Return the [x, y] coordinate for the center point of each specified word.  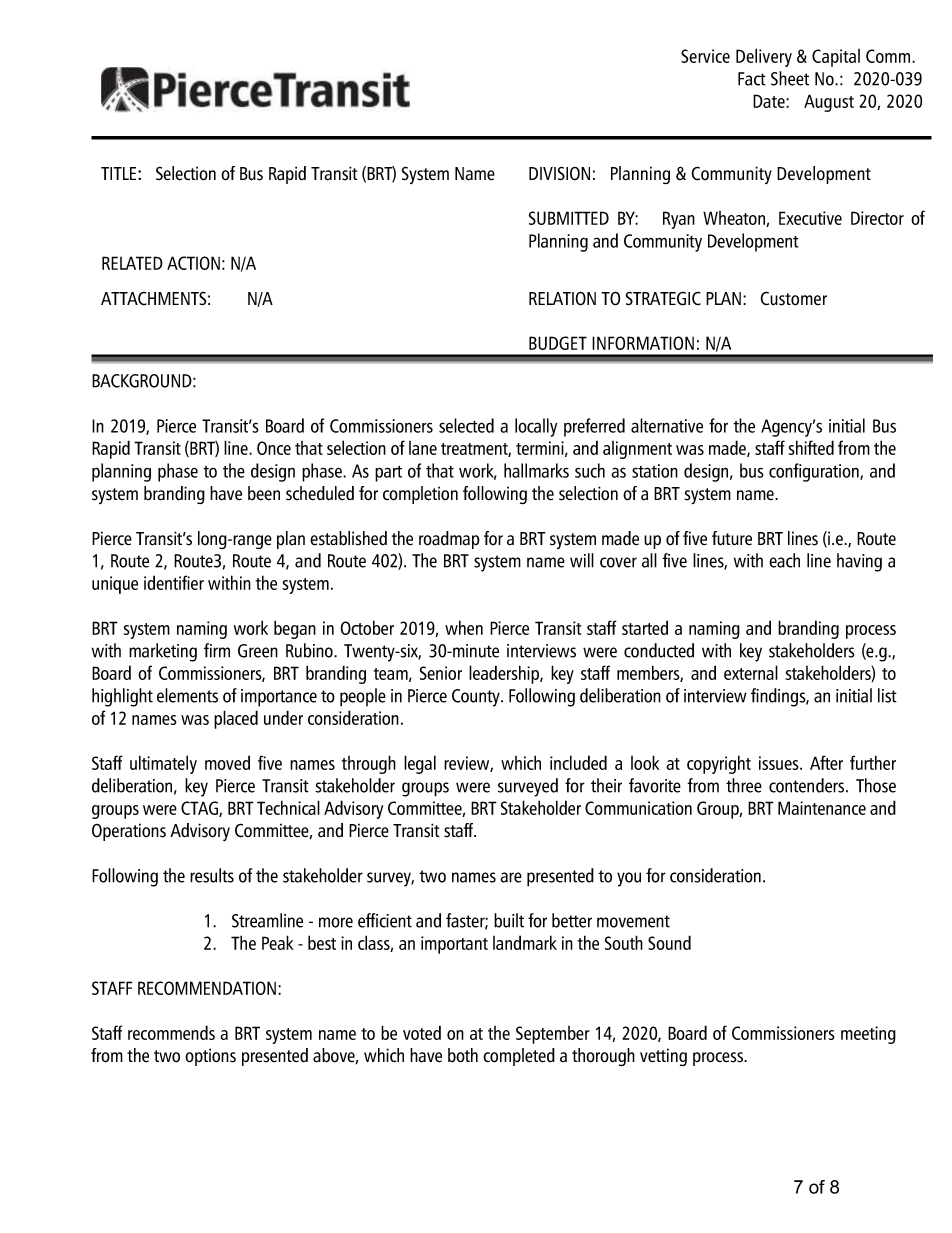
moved [227, 762]
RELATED [132, 263]
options [210, 1057]
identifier [174, 582]
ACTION [193, 263]
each [784, 560]
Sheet [790, 78]
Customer [793, 298]
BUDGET [558, 343]
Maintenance [822, 808]
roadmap [449, 540]
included [578, 762]
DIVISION [559, 173]
